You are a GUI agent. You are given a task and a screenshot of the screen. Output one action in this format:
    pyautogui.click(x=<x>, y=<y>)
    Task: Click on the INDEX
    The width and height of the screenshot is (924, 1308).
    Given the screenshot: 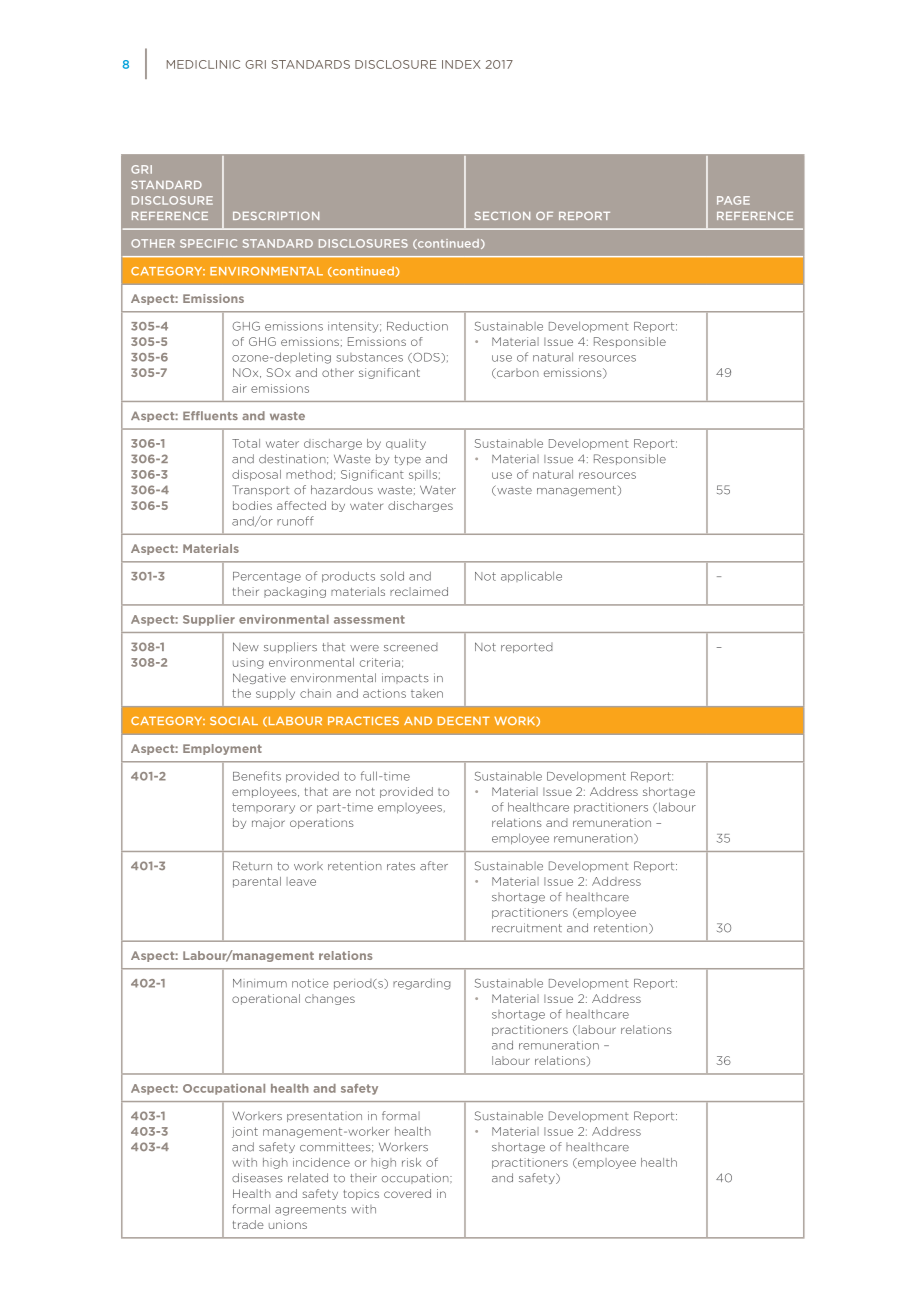 What is the action you would take?
    pyautogui.click(x=461, y=64)
